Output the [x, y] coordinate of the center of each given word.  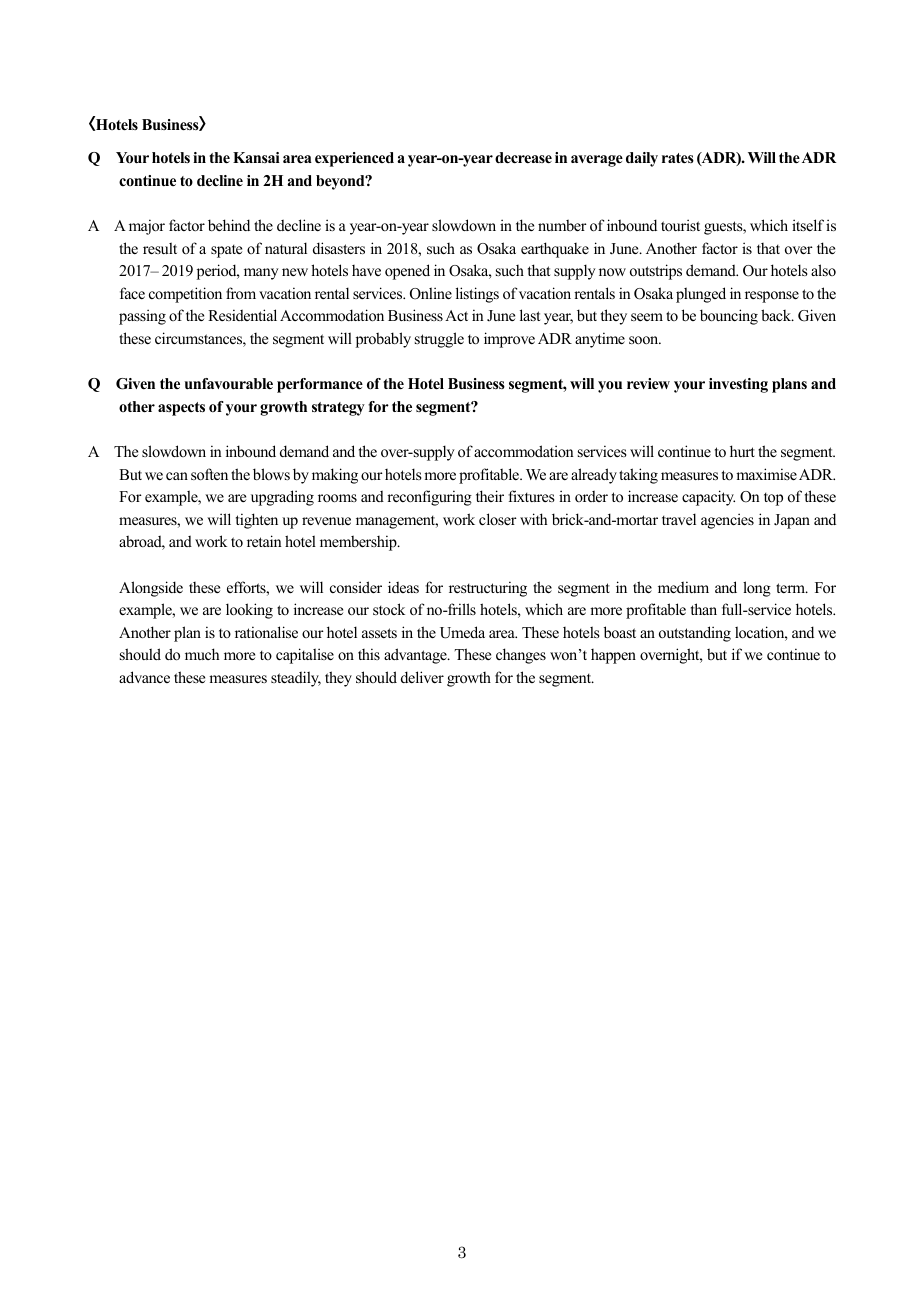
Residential [242, 315]
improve [509, 340]
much [202, 654]
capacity [708, 498]
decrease [523, 157]
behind [229, 225]
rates [678, 158]
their [490, 496]
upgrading [282, 498]
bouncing [729, 317]
